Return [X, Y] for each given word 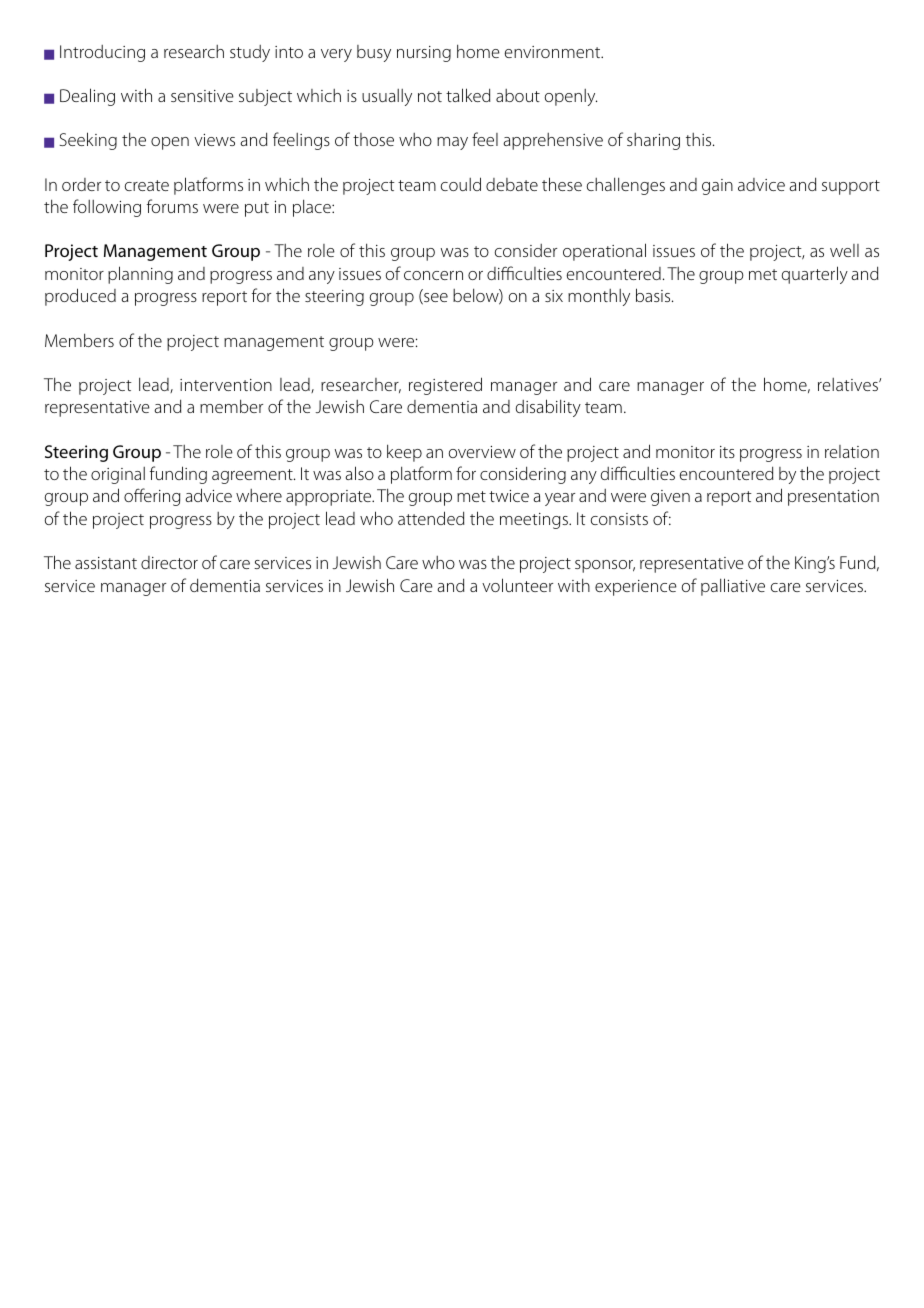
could [461, 184]
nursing [424, 54]
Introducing [102, 53]
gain [717, 187]
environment [553, 52]
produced [80, 297]
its [727, 452]
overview [482, 452]
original [118, 475]
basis [654, 295]
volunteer [517, 585]
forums [172, 206]
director [169, 562]
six [554, 296]
